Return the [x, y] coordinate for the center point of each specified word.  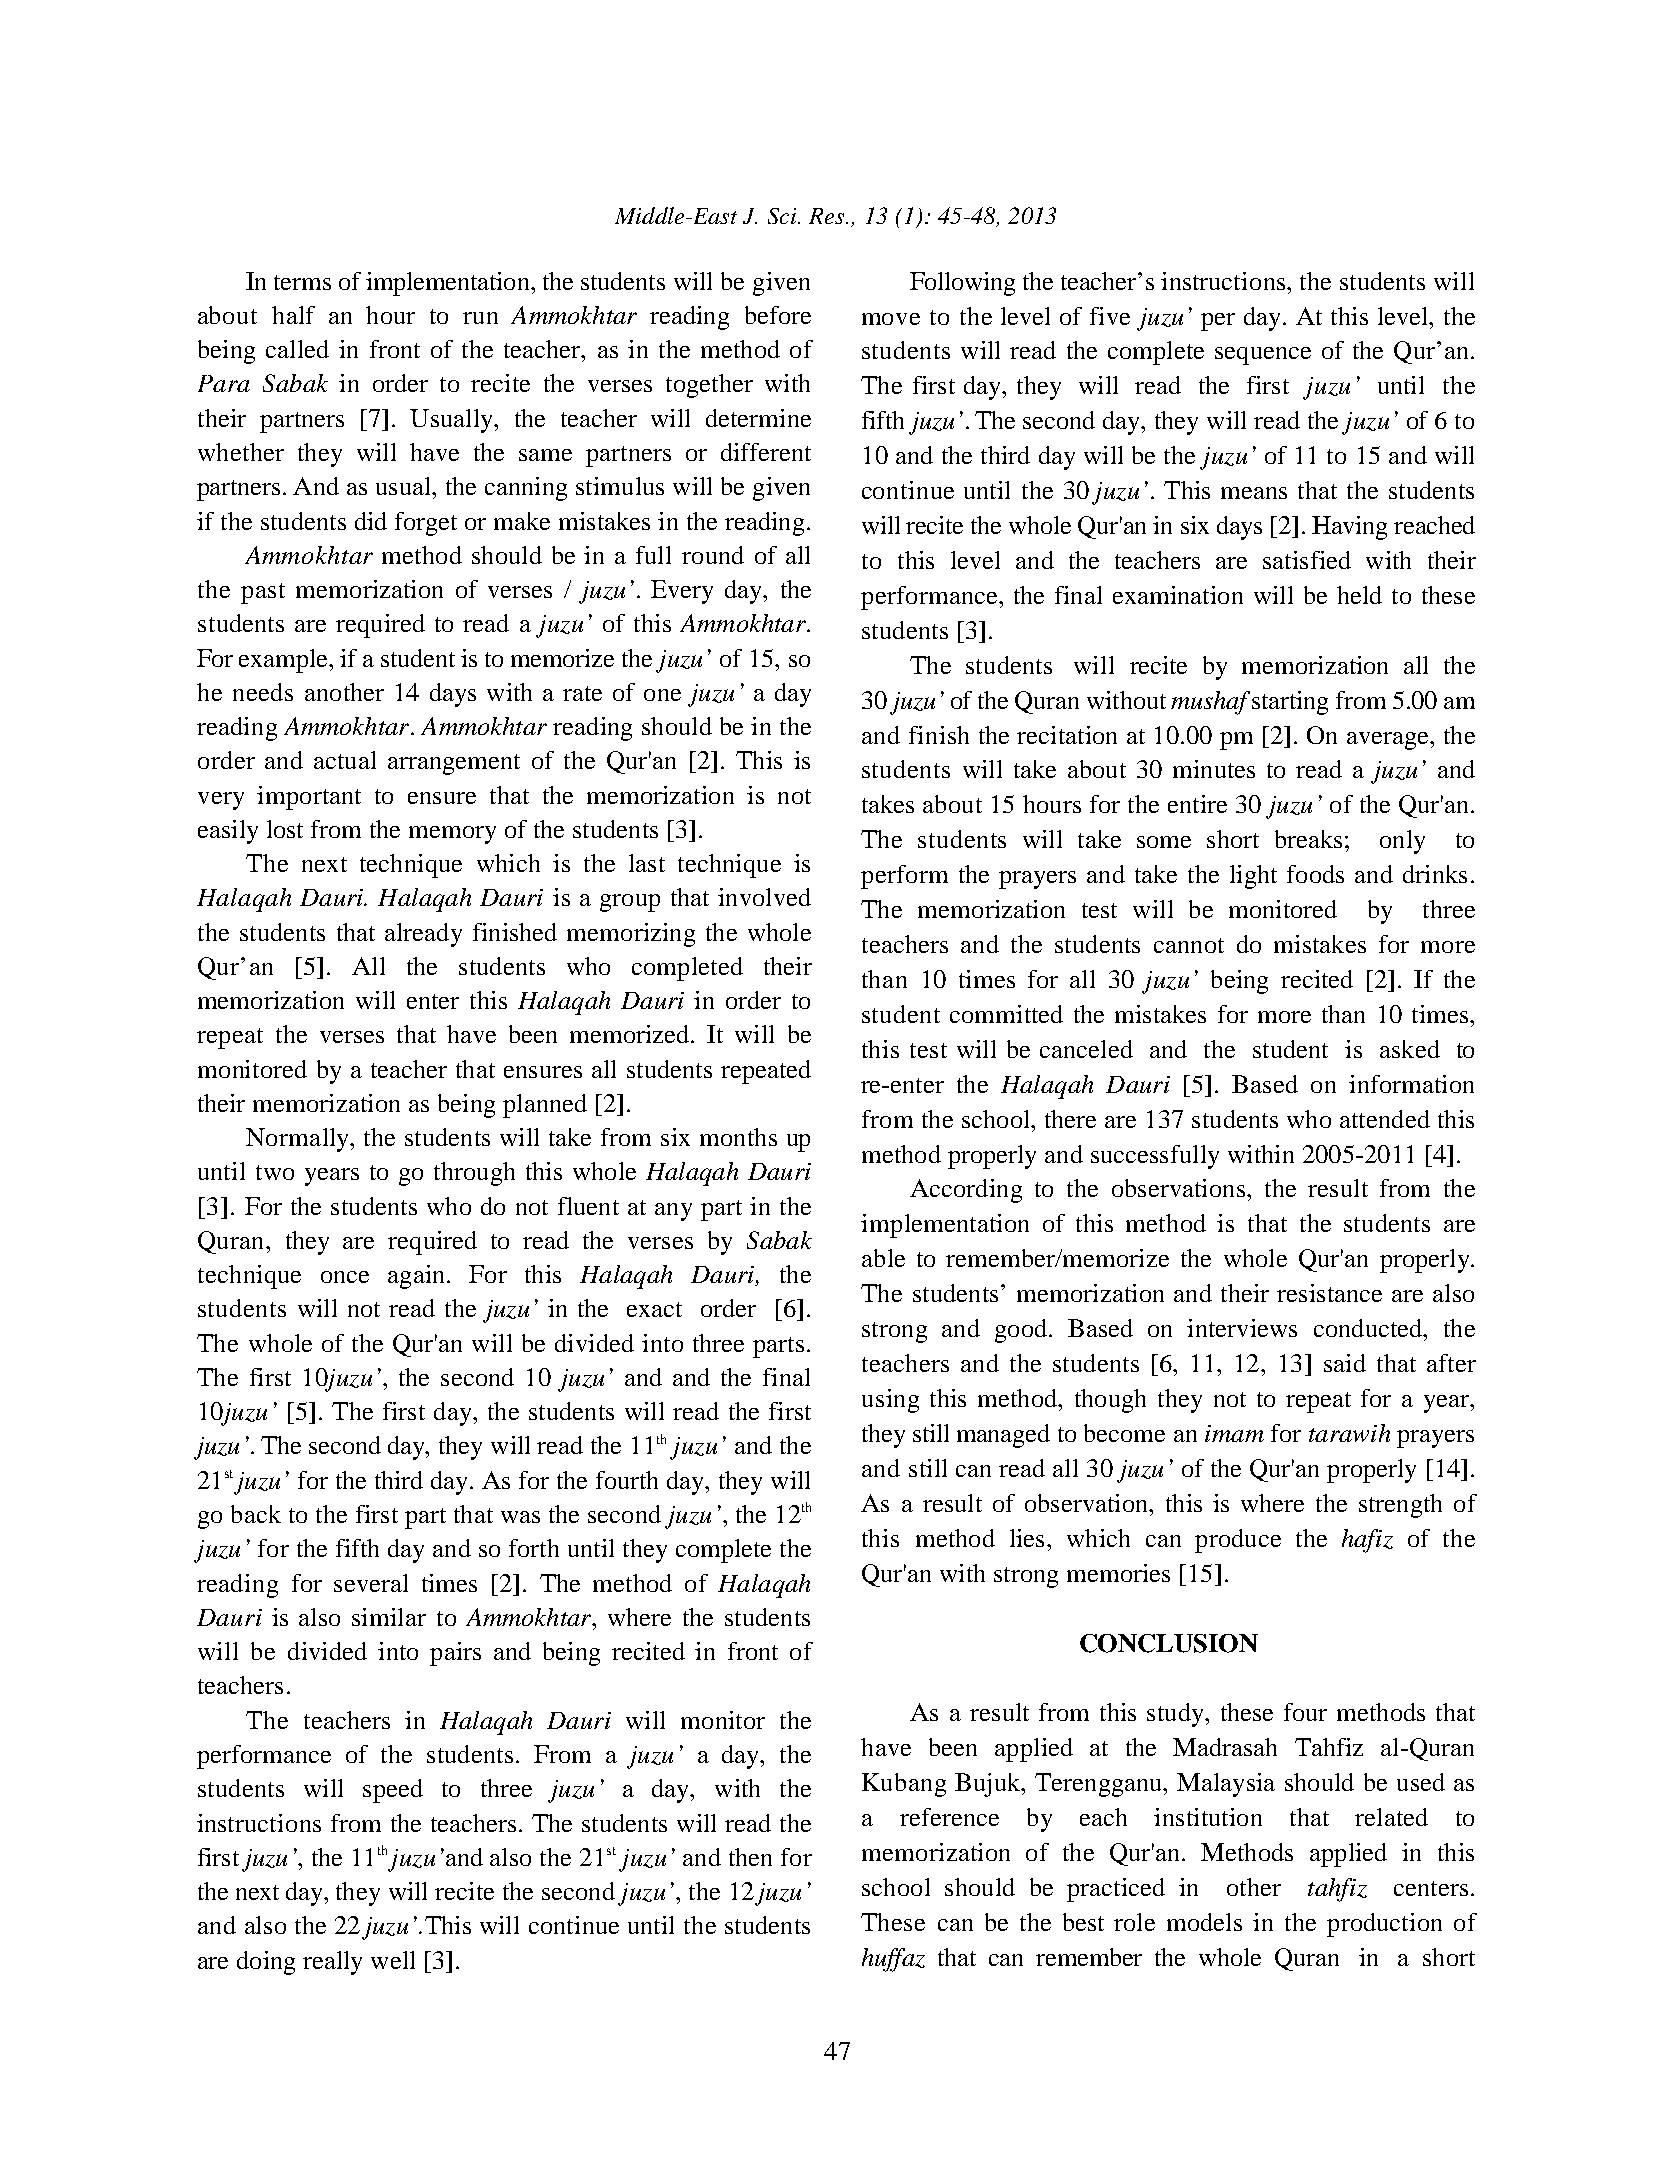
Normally [298, 1140]
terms [302, 282]
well [393, 1960]
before [778, 315]
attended [1385, 1119]
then [750, 1857]
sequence [1263, 356]
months [738, 1137]
